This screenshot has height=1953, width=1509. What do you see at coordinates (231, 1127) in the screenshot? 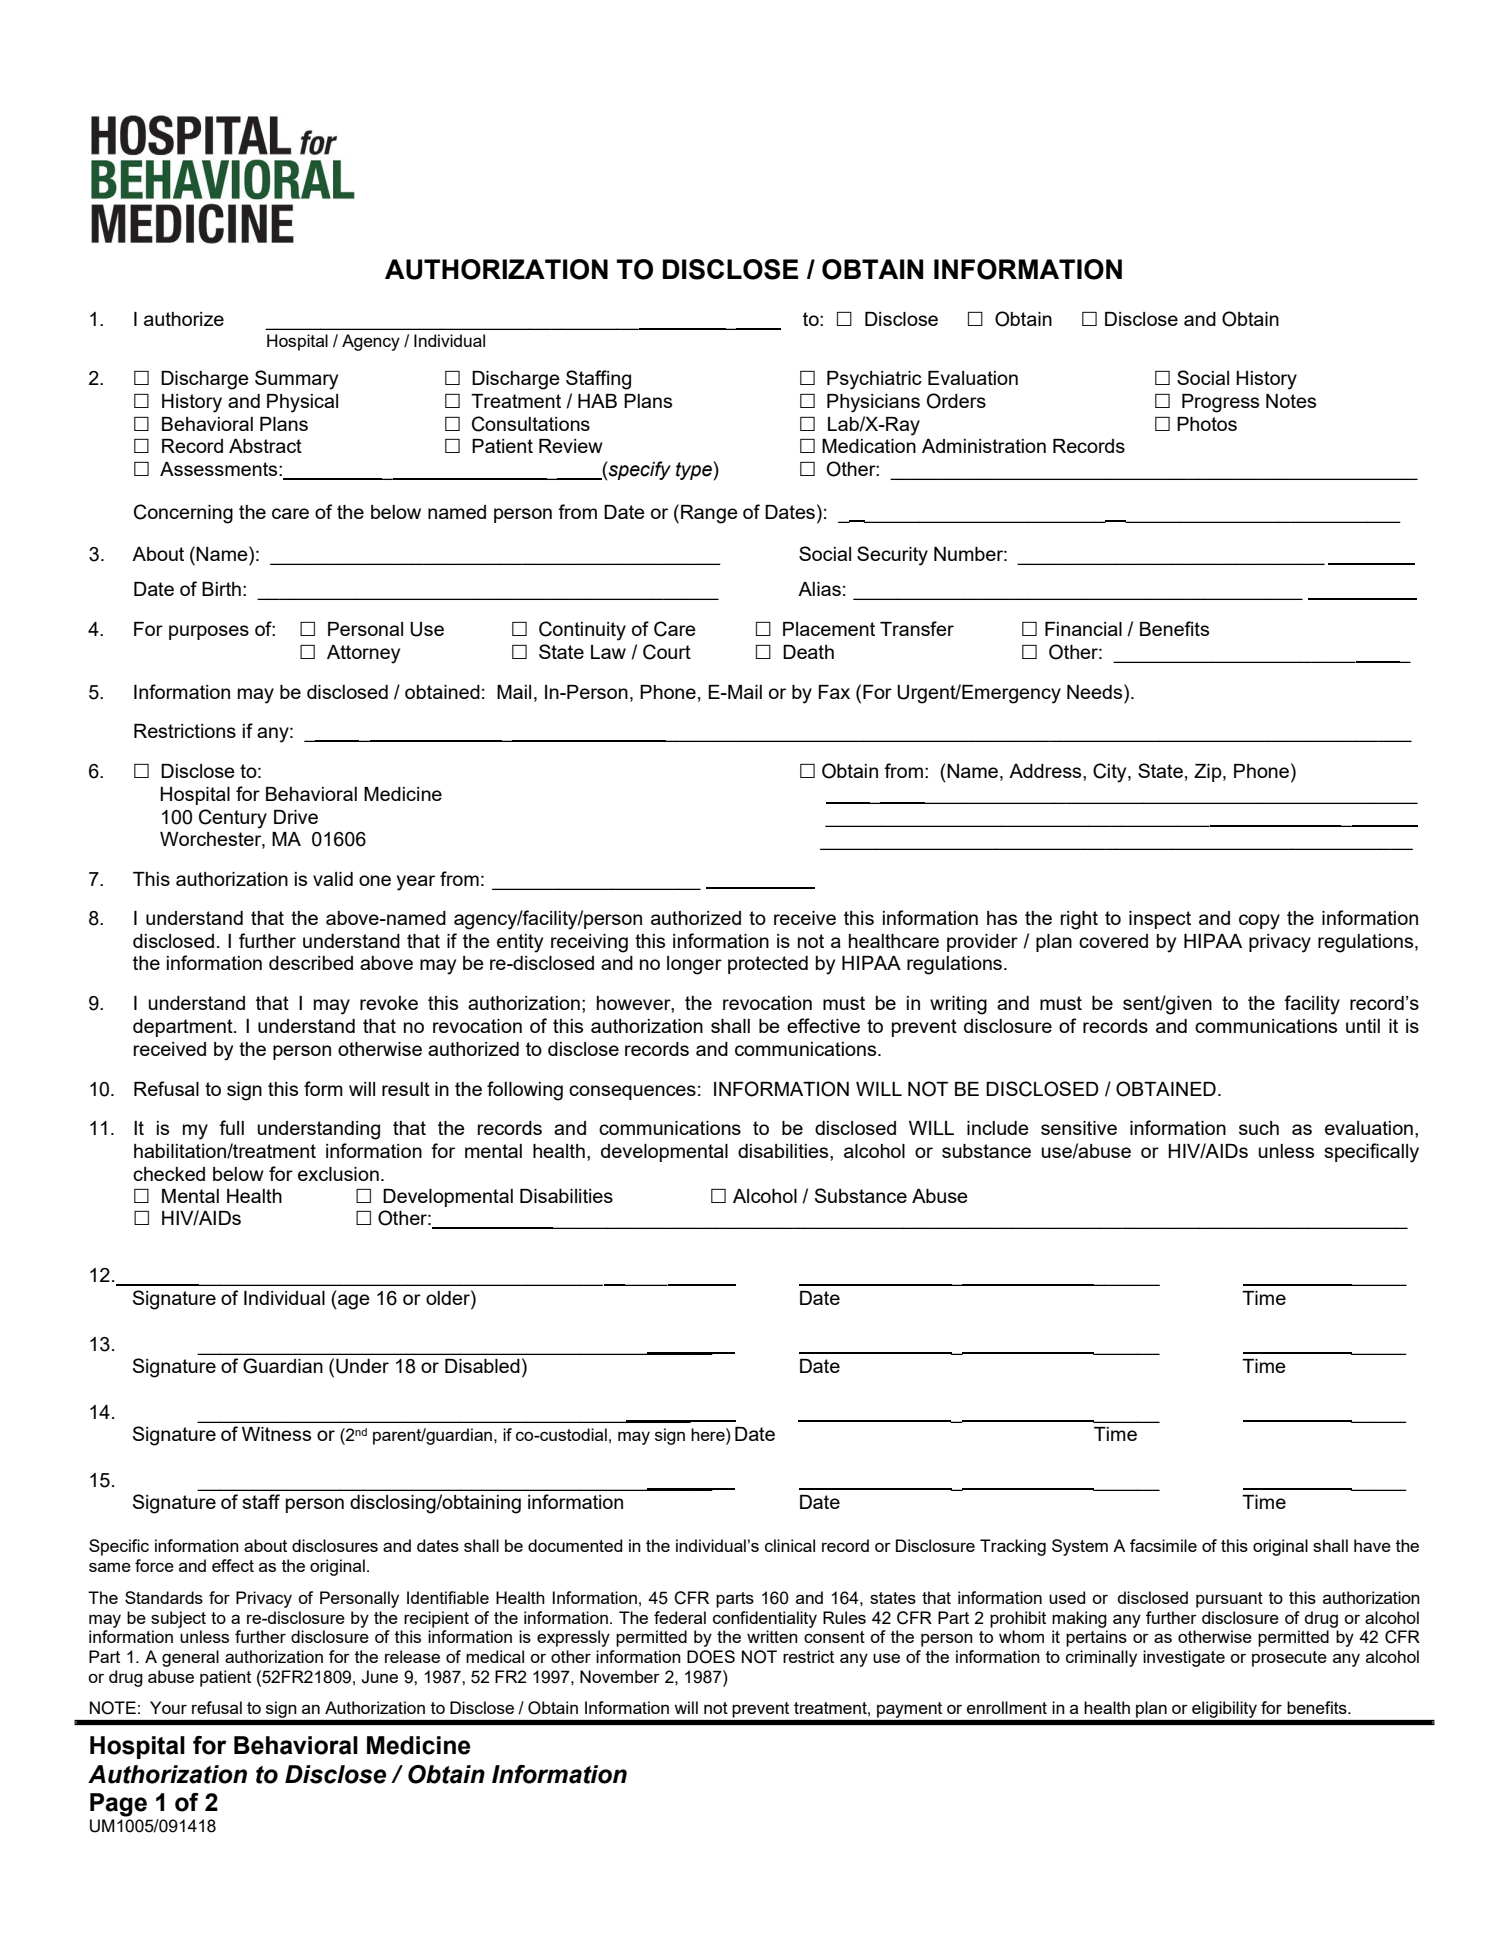
I see `full` at bounding box center [231, 1127].
